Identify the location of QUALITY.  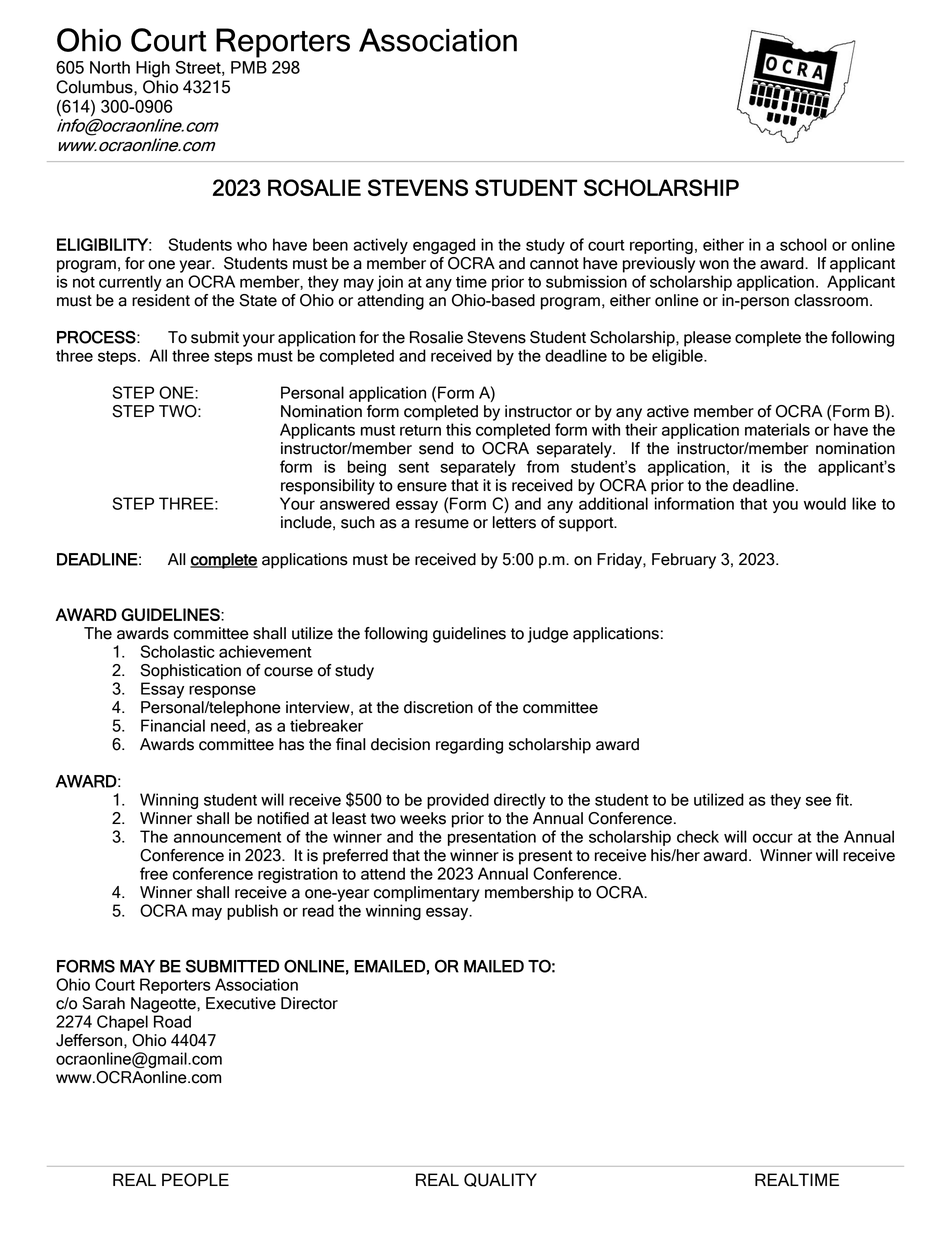
(500, 1180).
